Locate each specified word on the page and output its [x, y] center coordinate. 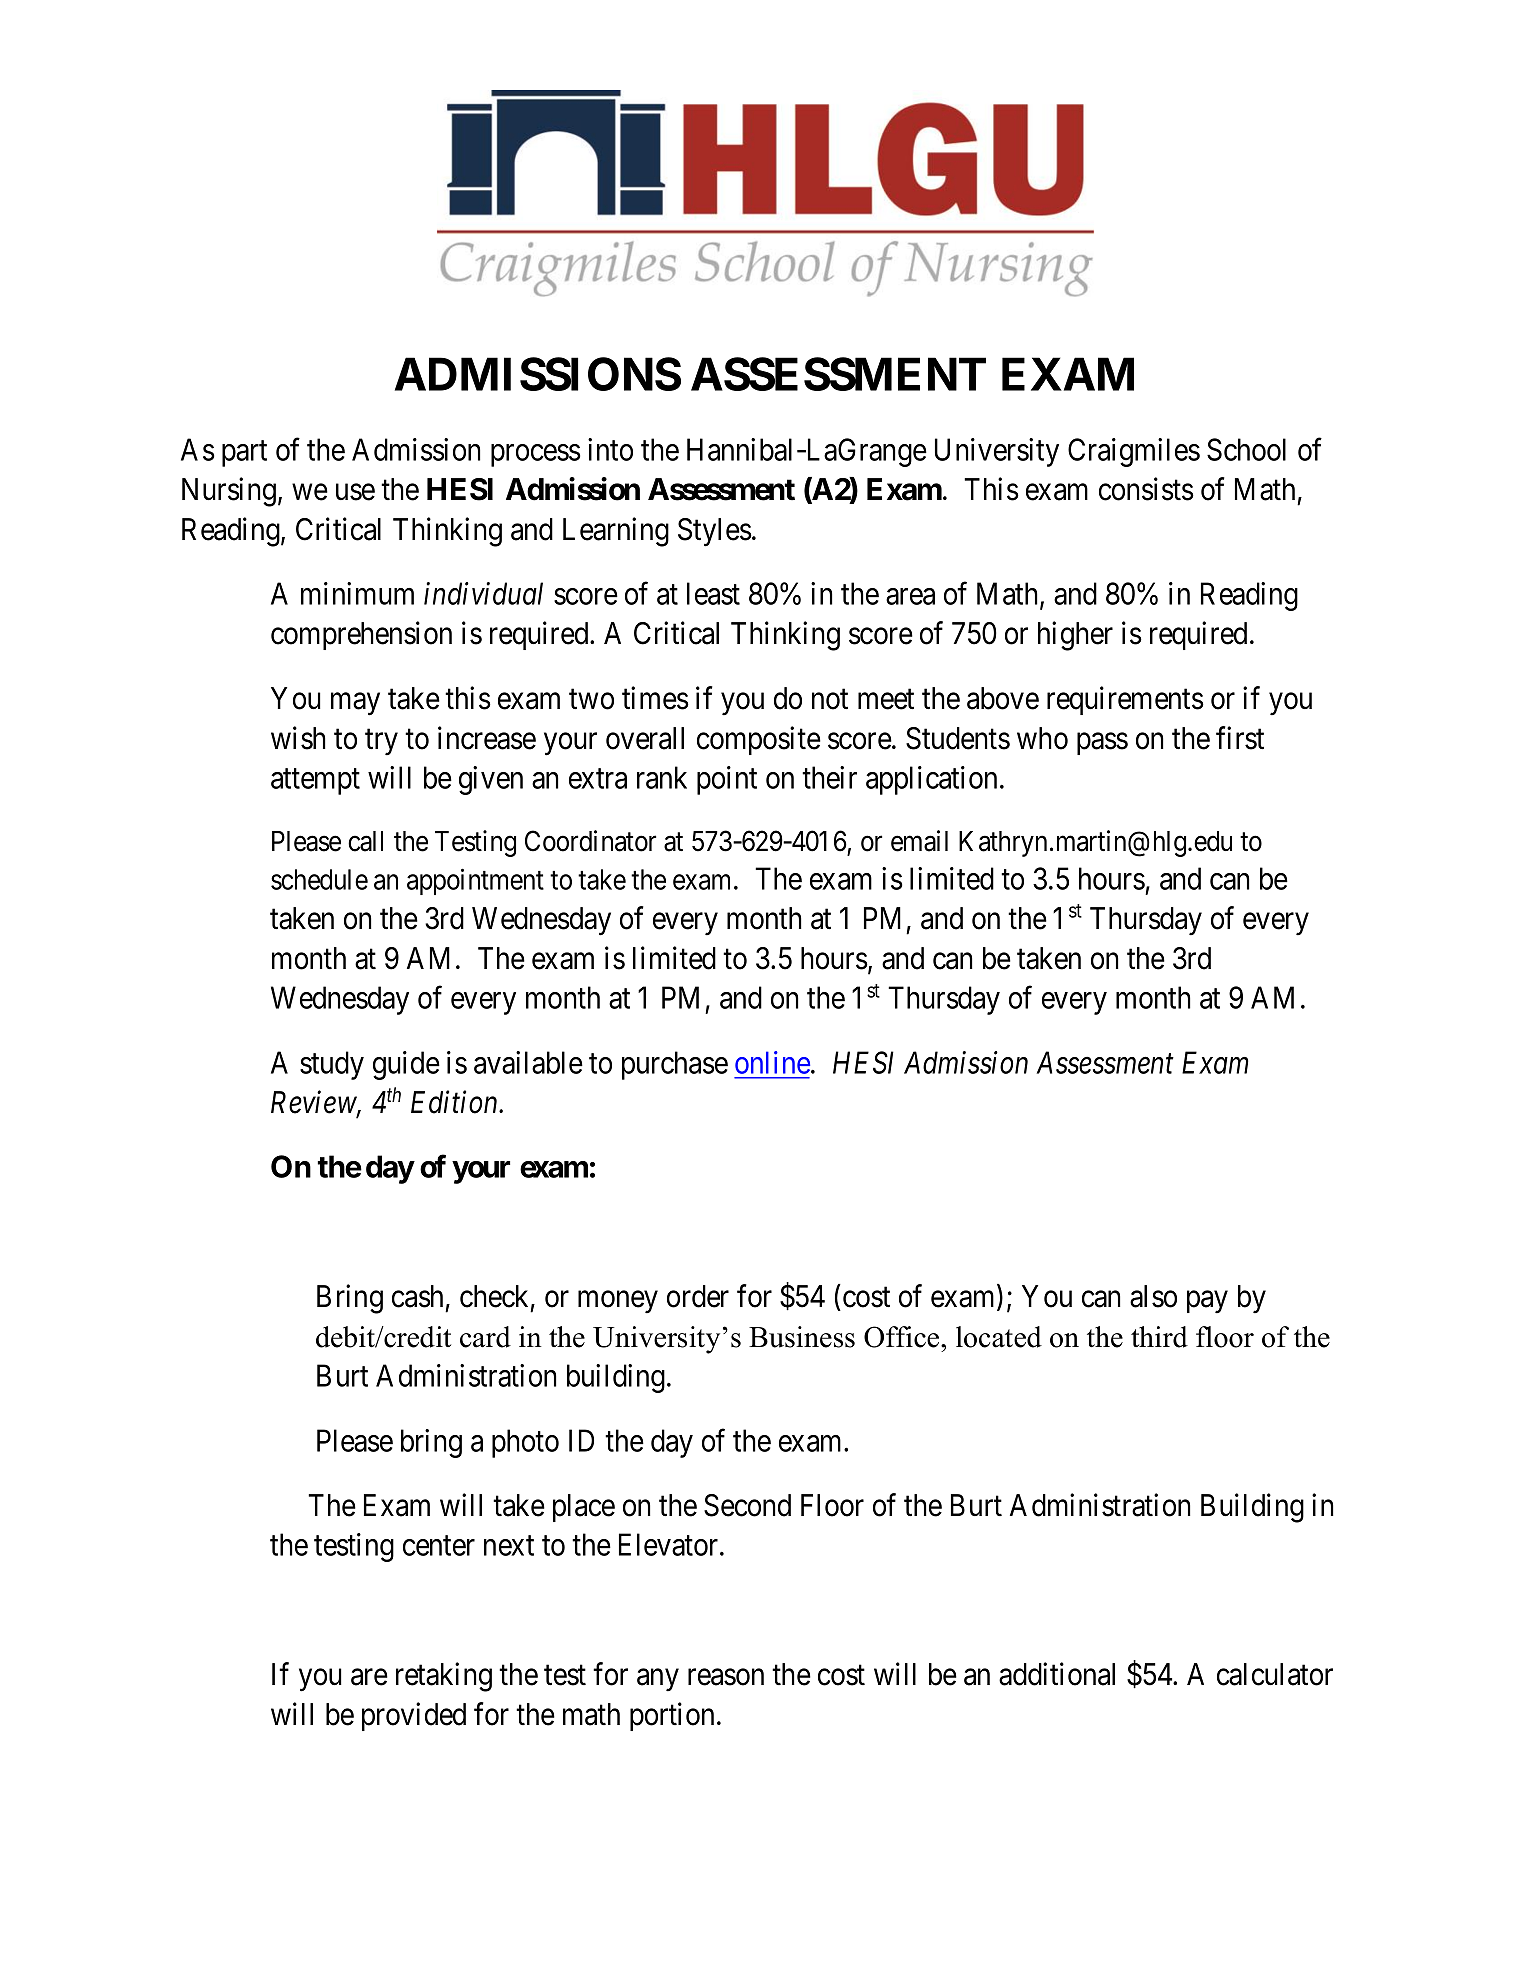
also [1153, 1296]
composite [759, 740]
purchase [675, 1065]
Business [802, 1337]
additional [1057, 1674]
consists [1146, 489]
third [1159, 1337]
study [332, 1065]
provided [414, 1716]
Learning [616, 532]
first [1240, 738]
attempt [315, 782]
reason [726, 1677]
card [485, 1337]
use [355, 492]
